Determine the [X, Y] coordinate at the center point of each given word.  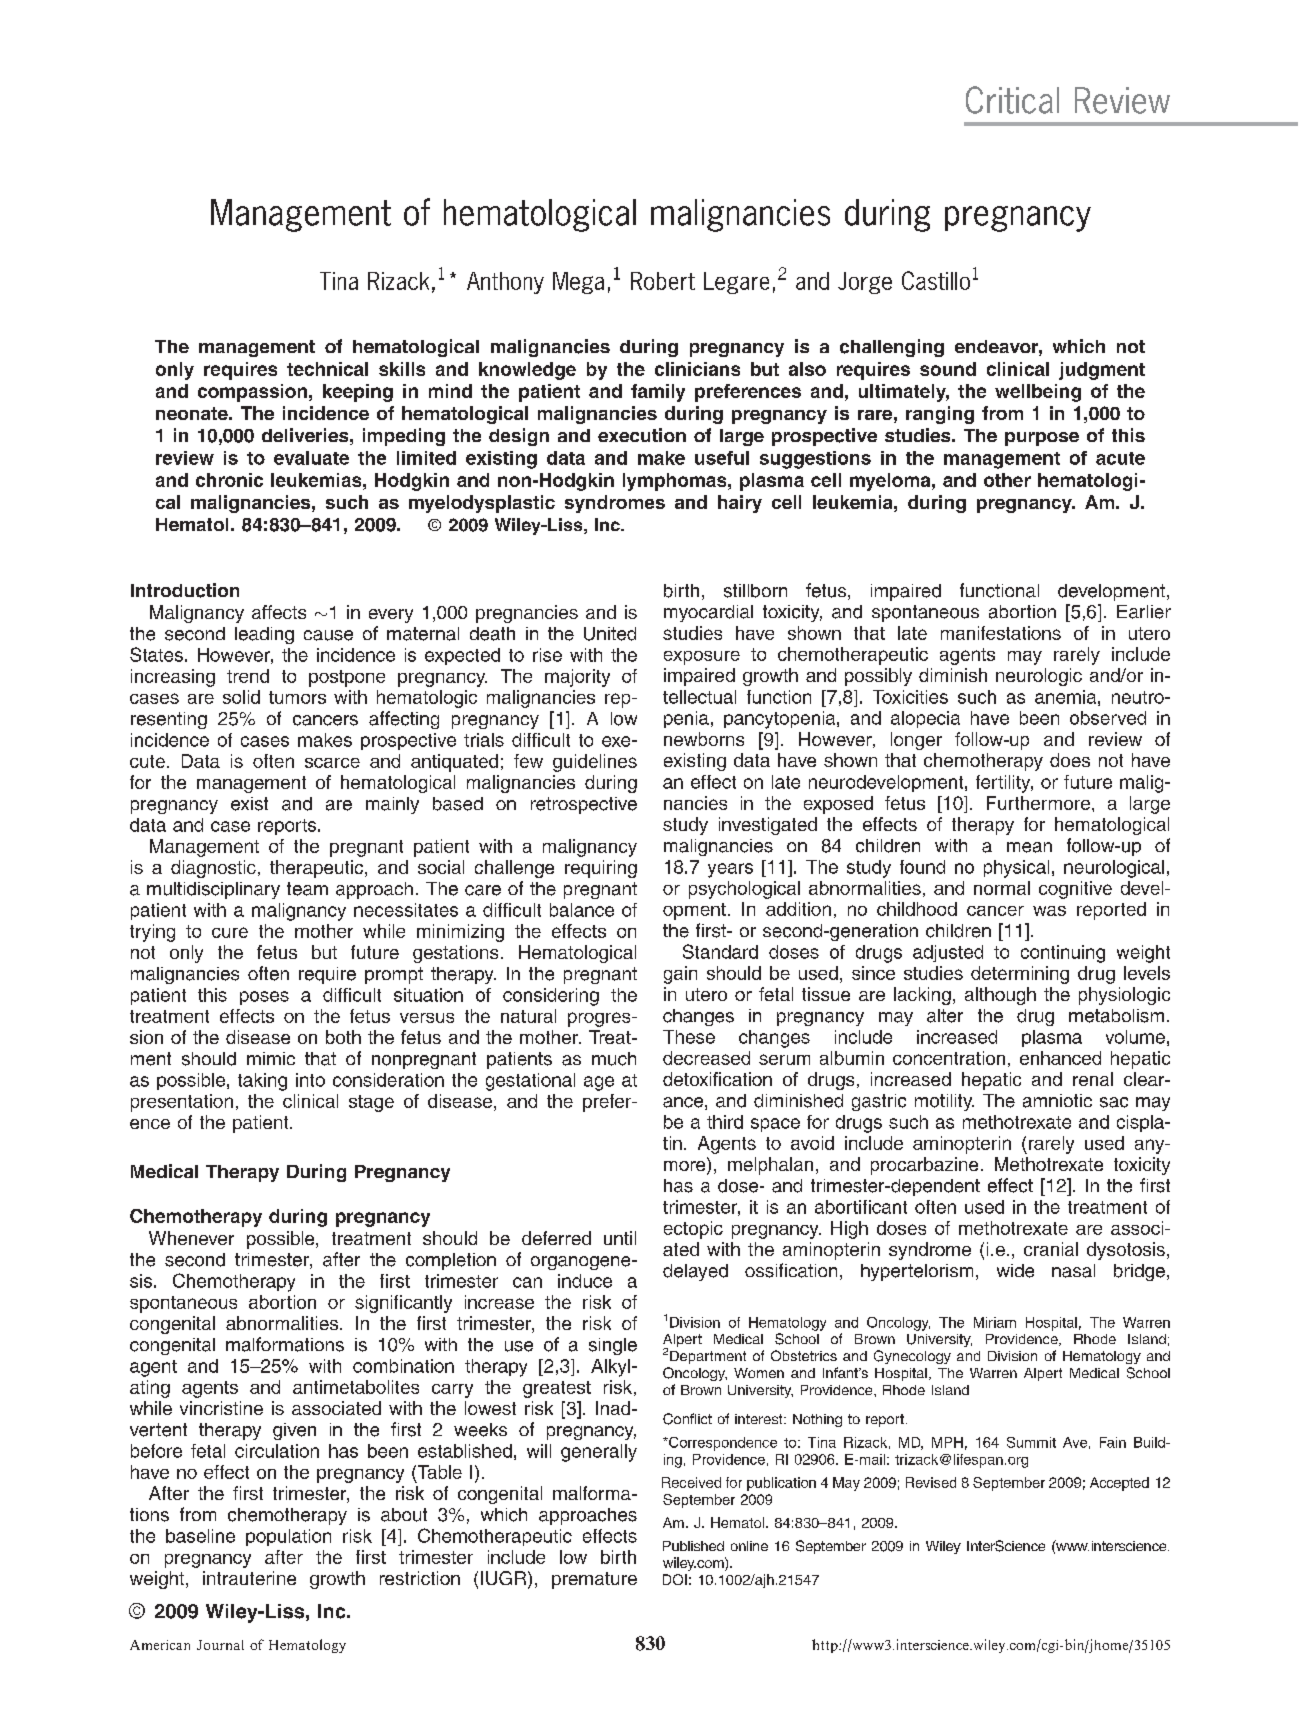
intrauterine [249, 1578]
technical [327, 369]
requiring [601, 869]
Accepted [1119, 1484]
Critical [1012, 100]
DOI [675, 1579]
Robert [663, 281]
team [307, 889]
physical [1016, 869]
